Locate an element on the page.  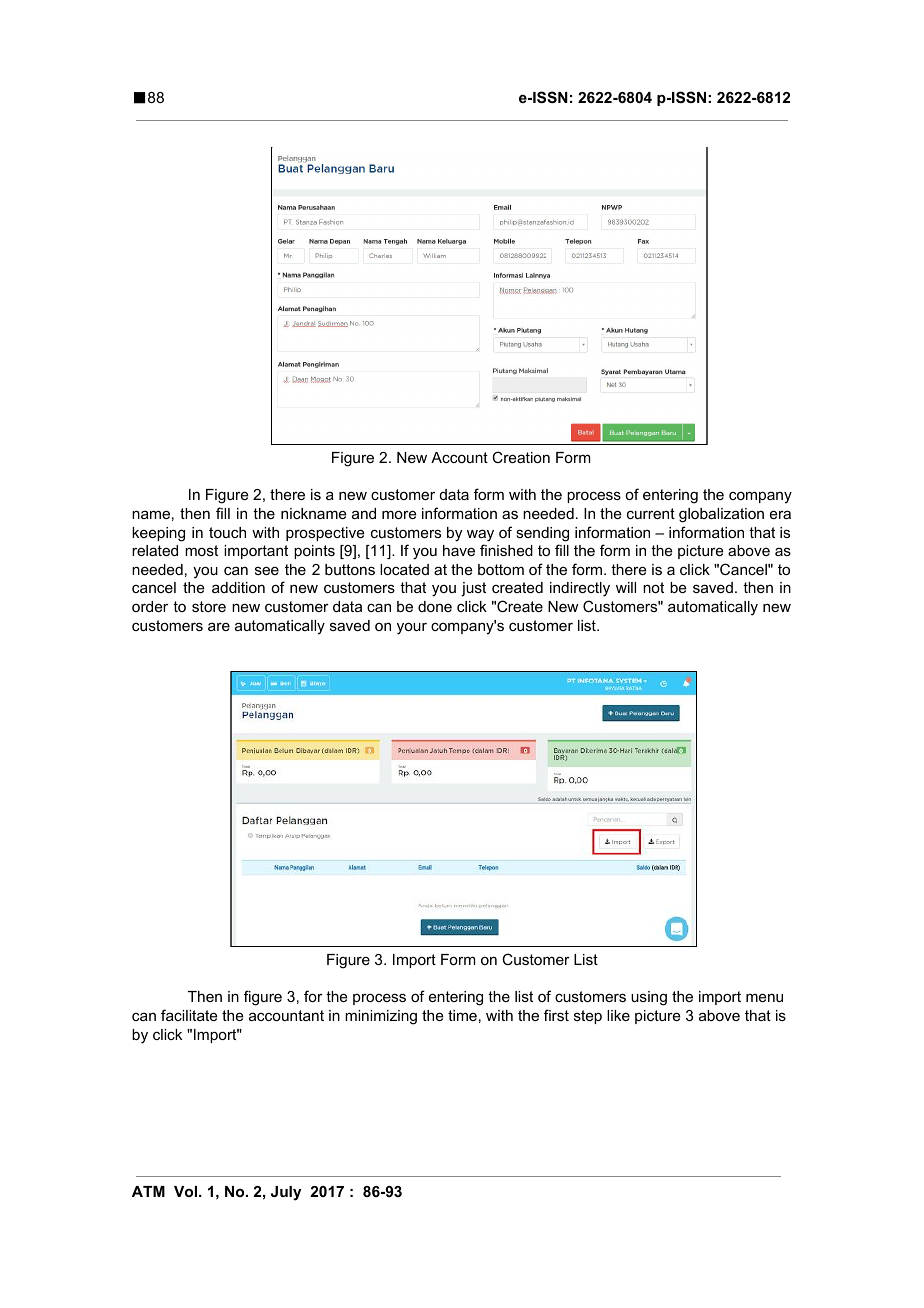
Creation is located at coordinates (521, 457).
